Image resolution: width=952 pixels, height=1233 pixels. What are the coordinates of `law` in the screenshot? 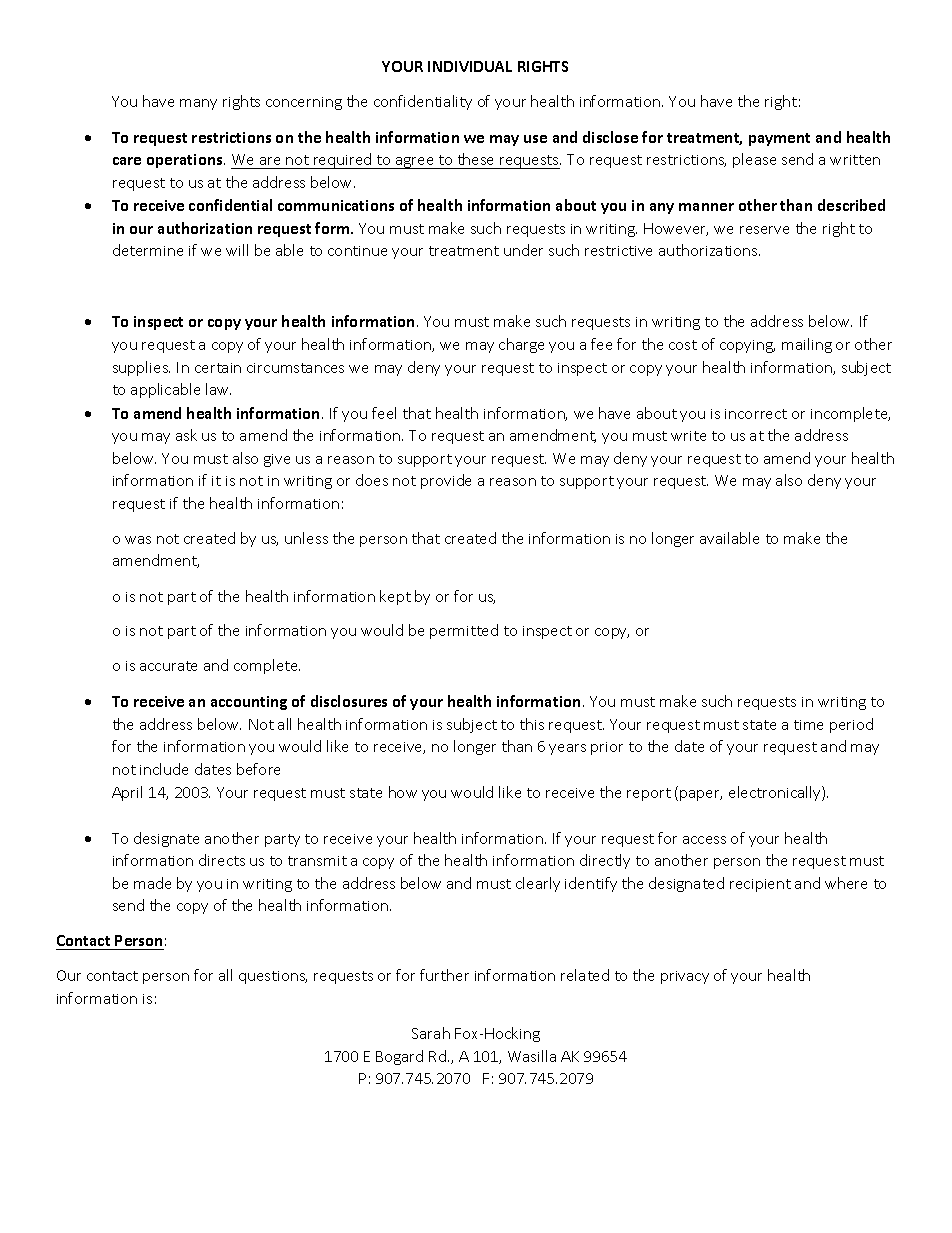 It's located at (218, 389).
